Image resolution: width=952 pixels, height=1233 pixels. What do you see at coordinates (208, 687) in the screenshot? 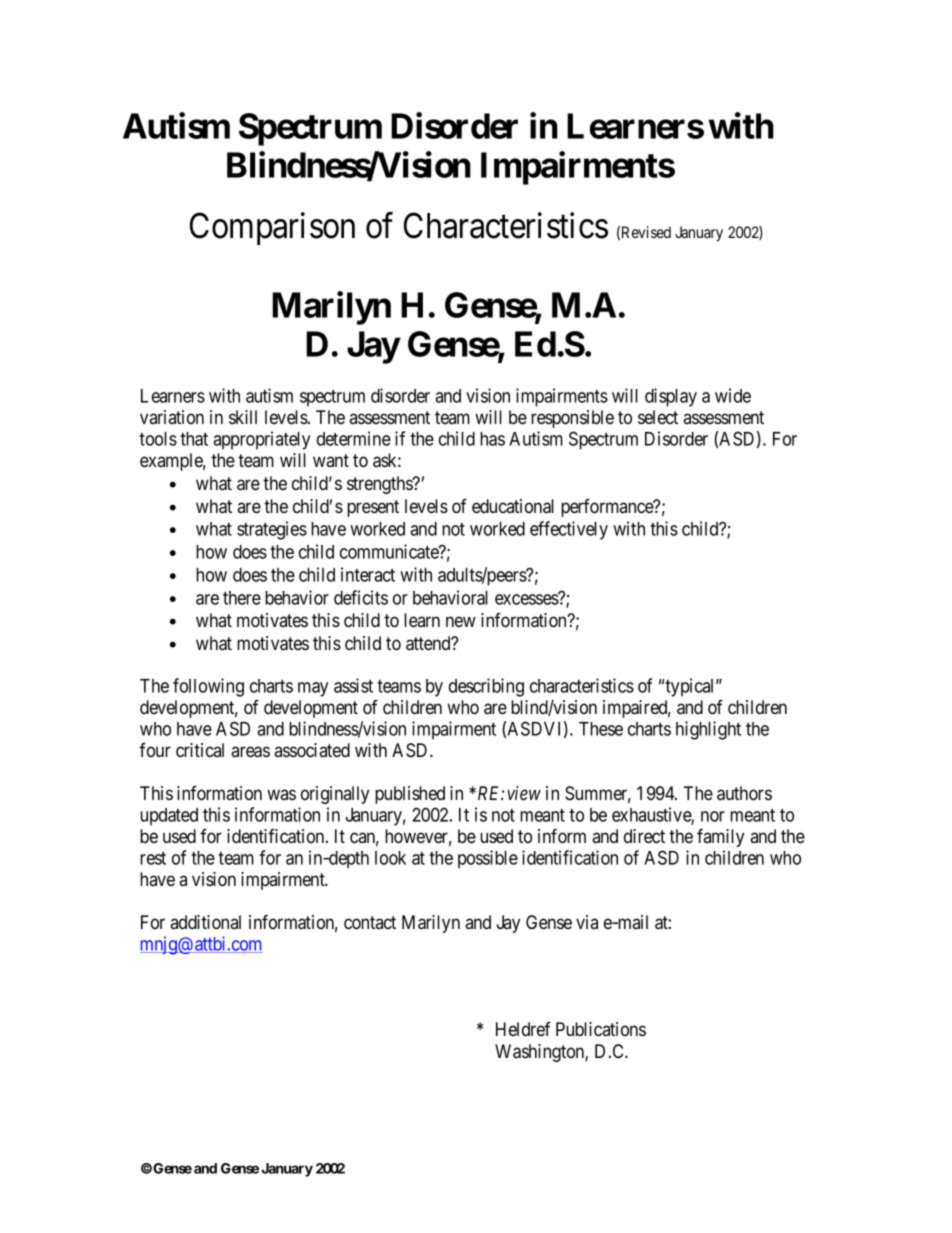
I see `following` at bounding box center [208, 687].
